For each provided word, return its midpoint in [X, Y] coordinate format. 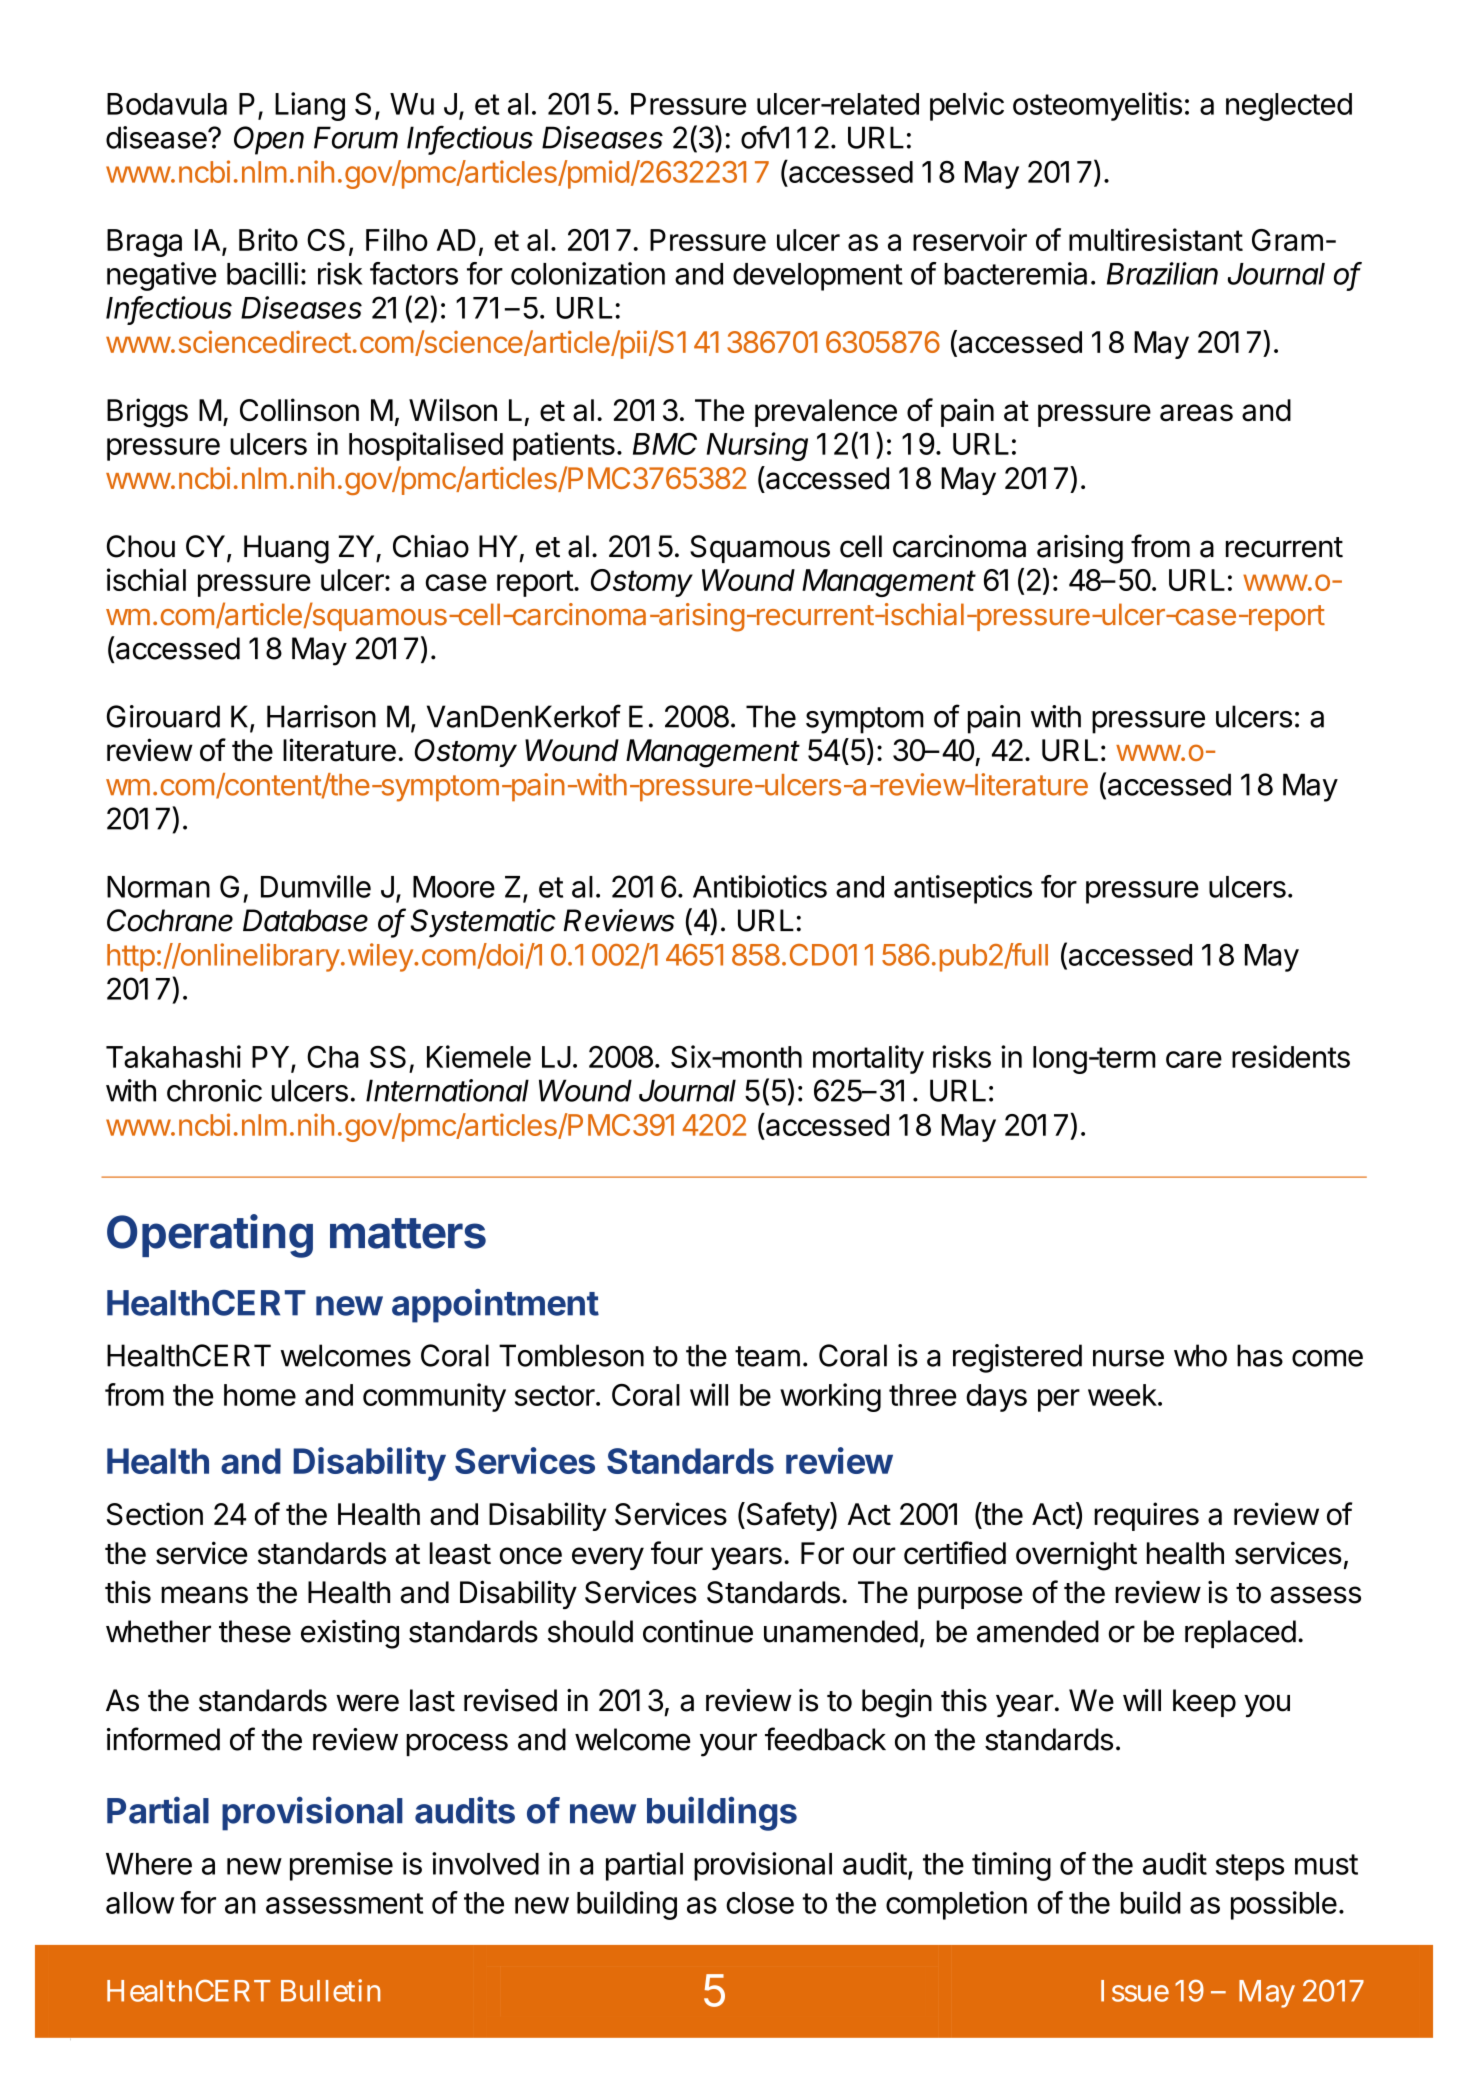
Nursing [757, 446]
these [255, 1631]
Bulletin [330, 1990]
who [1200, 1355]
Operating [210, 1236]
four [677, 1553]
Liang [310, 106]
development [818, 277]
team [767, 1356]
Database [305, 920]
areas [1196, 413]
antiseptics [963, 889]
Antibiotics [760, 886]
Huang [286, 549]
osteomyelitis [1097, 106]
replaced [1240, 1634]
